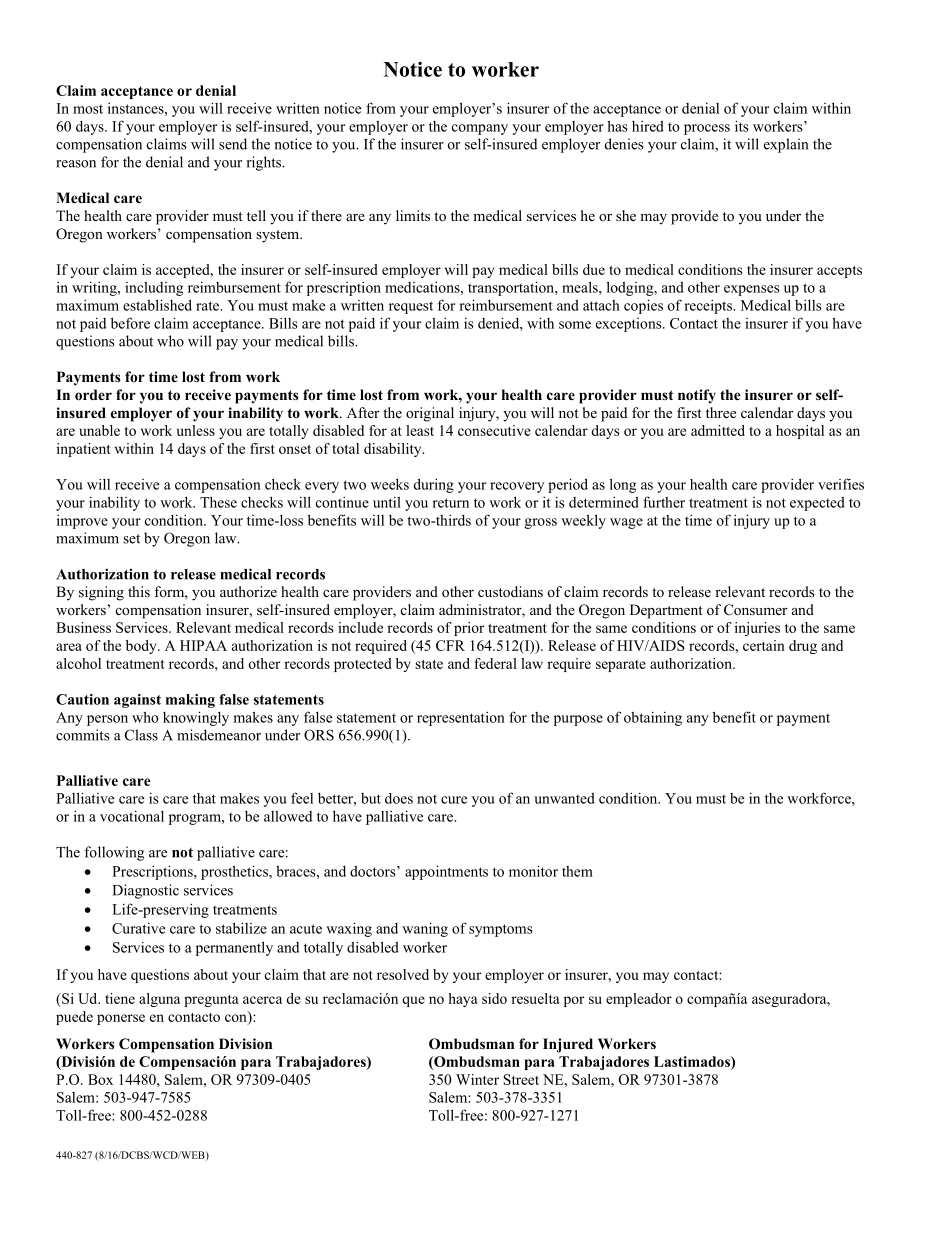 This screenshot has height=1233, width=952. Describe the element at coordinates (477, 1079) in the screenshot. I see `Winter` at that location.
